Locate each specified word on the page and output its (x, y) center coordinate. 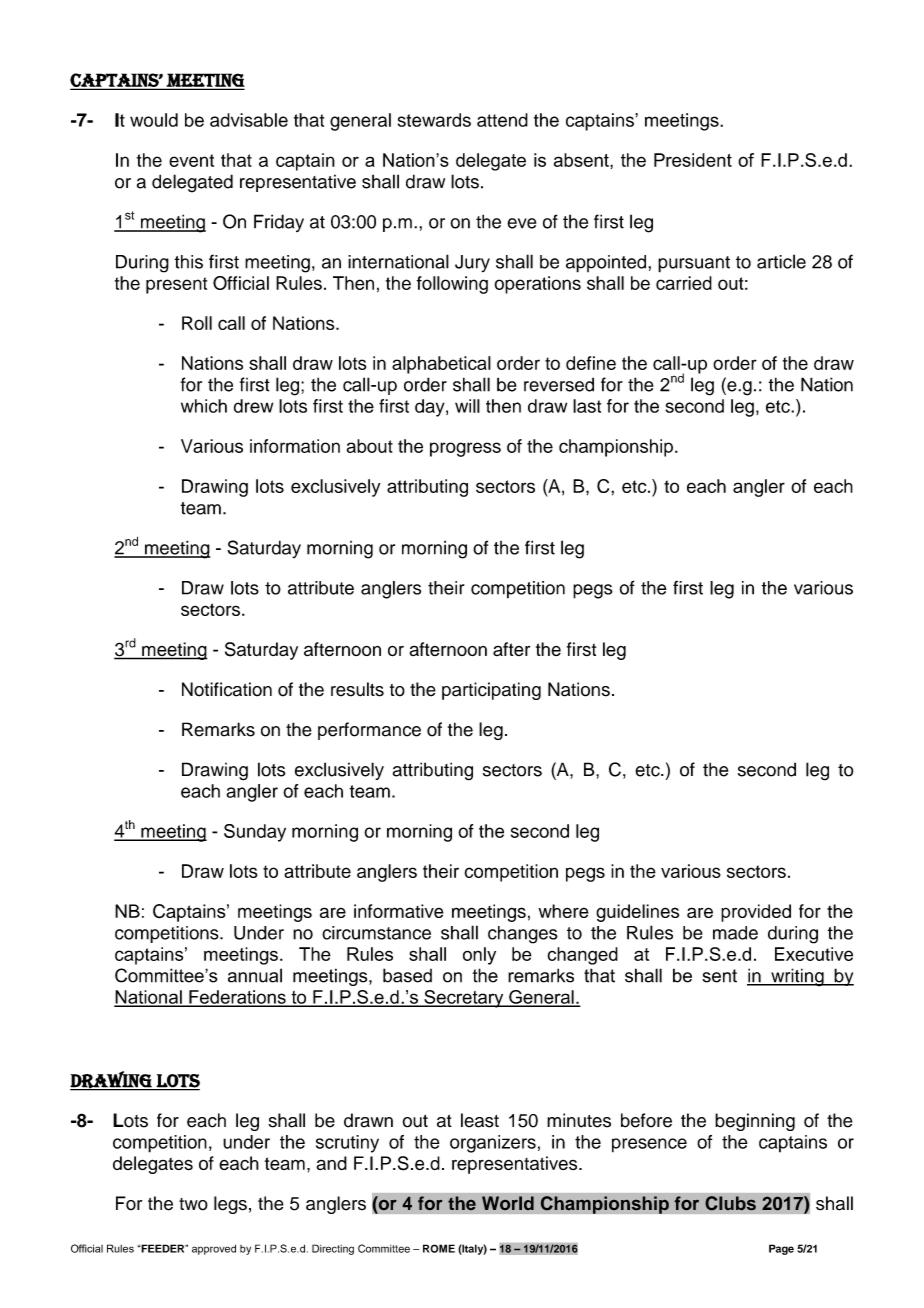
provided (756, 913)
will (467, 406)
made (735, 933)
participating (491, 691)
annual (255, 975)
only (479, 956)
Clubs (730, 1203)
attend (502, 120)
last (587, 406)
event (191, 160)
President (693, 160)
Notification (227, 689)
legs (230, 1205)
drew (253, 406)
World (508, 1203)
